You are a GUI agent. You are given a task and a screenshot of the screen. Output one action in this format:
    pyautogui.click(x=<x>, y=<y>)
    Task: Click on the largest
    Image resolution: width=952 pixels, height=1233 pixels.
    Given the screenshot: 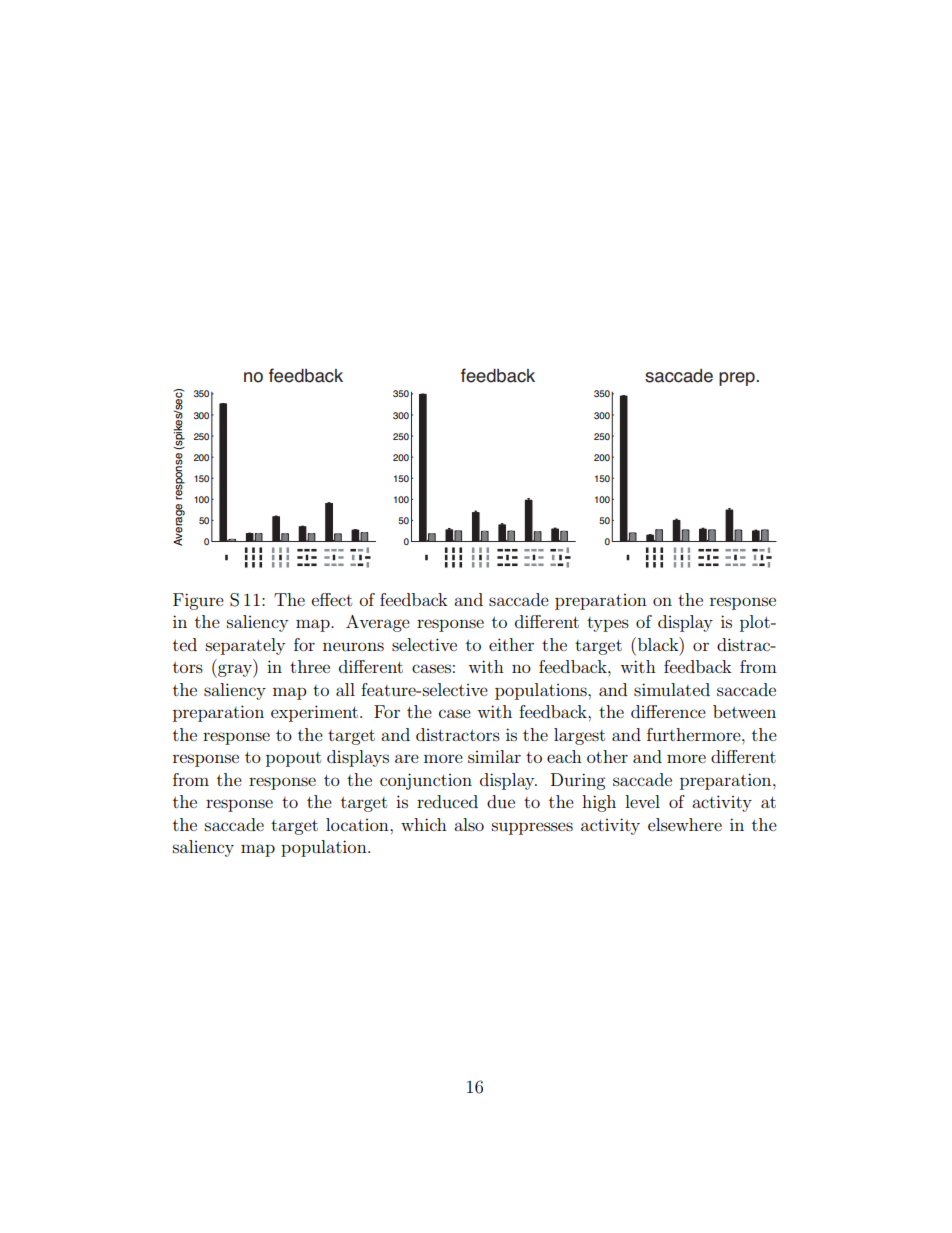 What is the action you would take?
    pyautogui.click(x=579, y=736)
